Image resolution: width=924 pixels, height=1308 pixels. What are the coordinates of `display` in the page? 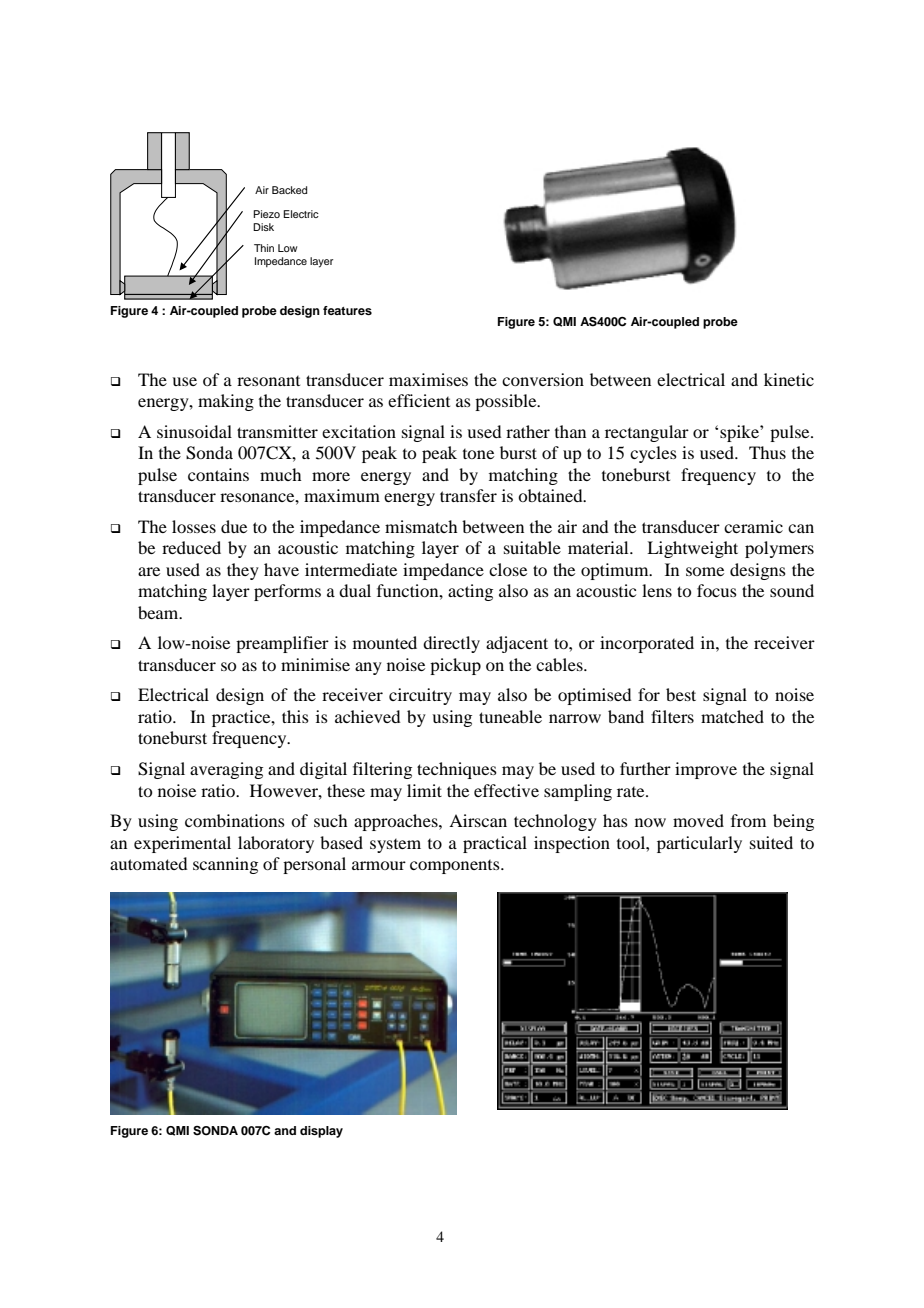 It's located at (321, 1132).
